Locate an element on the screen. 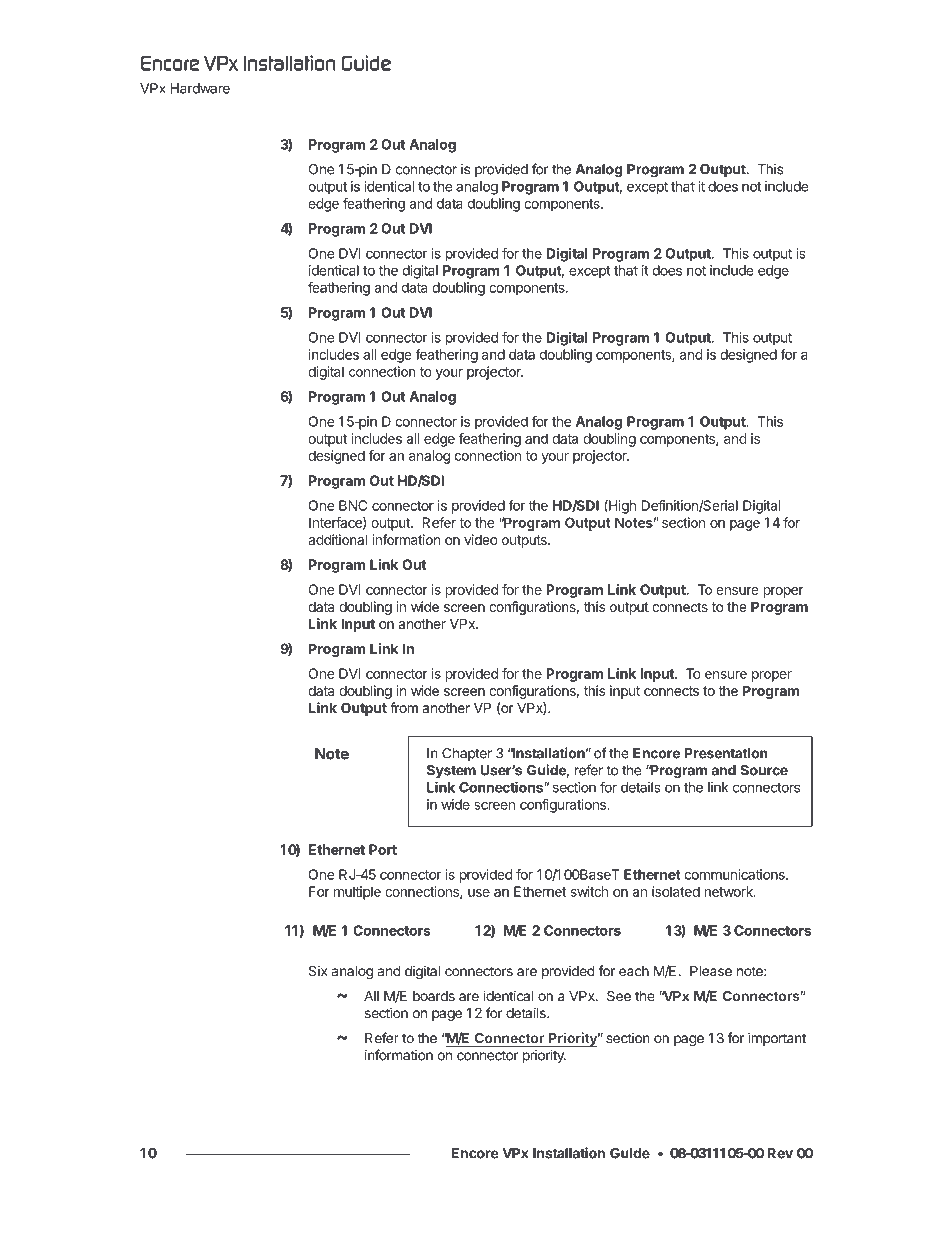  Source is located at coordinates (764, 770).
